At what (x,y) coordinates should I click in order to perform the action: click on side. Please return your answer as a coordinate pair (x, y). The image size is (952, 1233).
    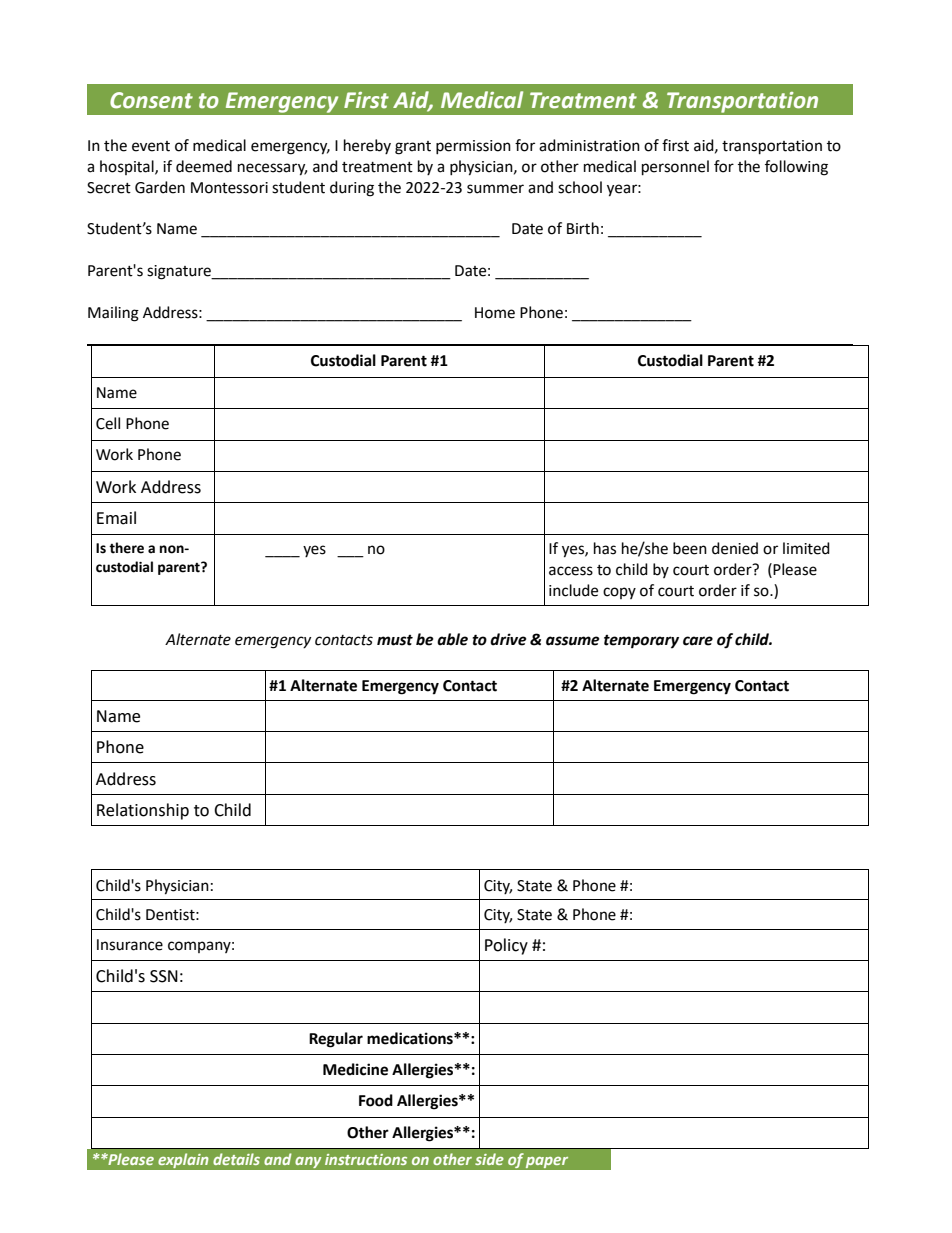
    Looking at the image, I should click on (489, 1159).
